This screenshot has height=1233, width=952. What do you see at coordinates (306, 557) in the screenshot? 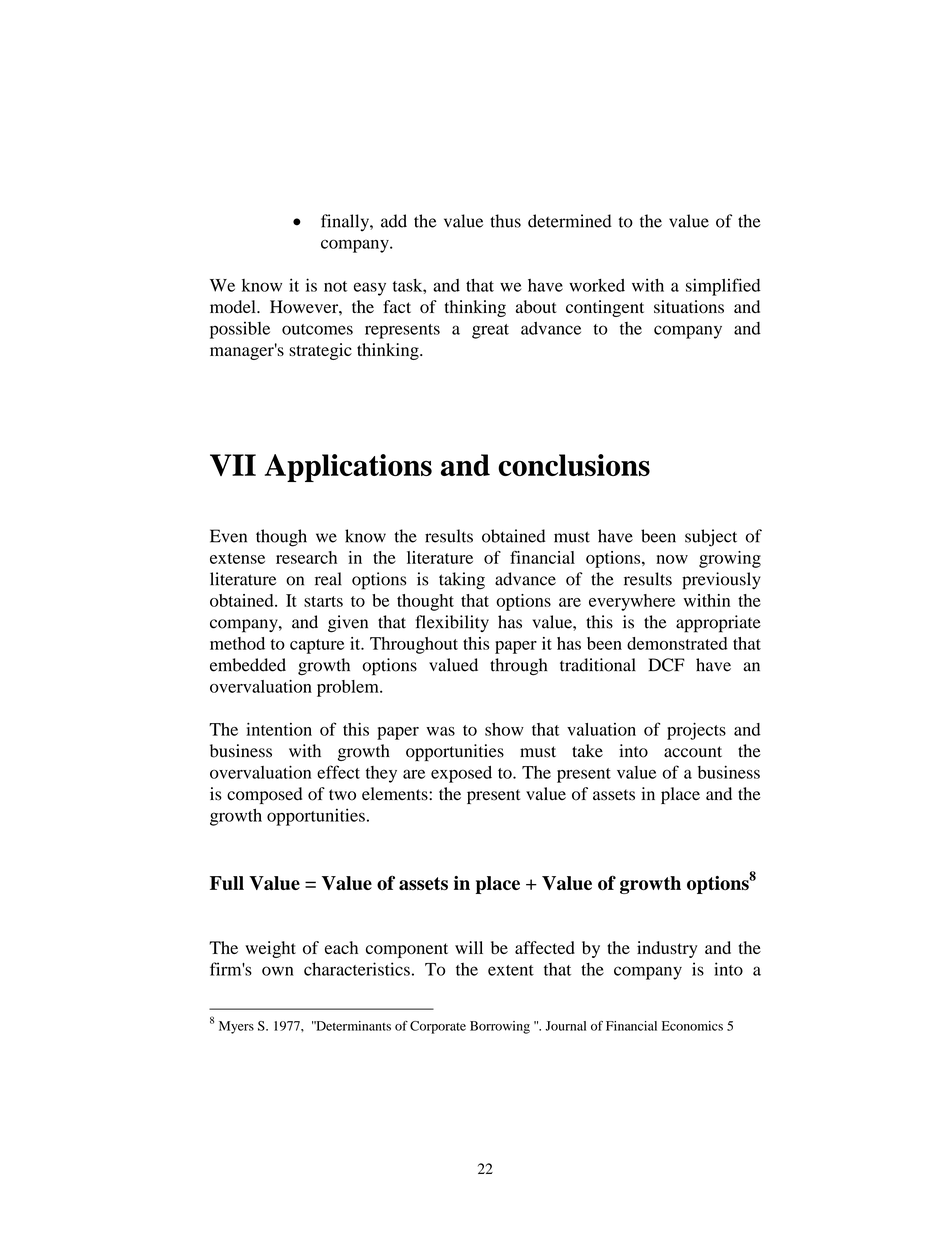
I see `research` at bounding box center [306, 557].
